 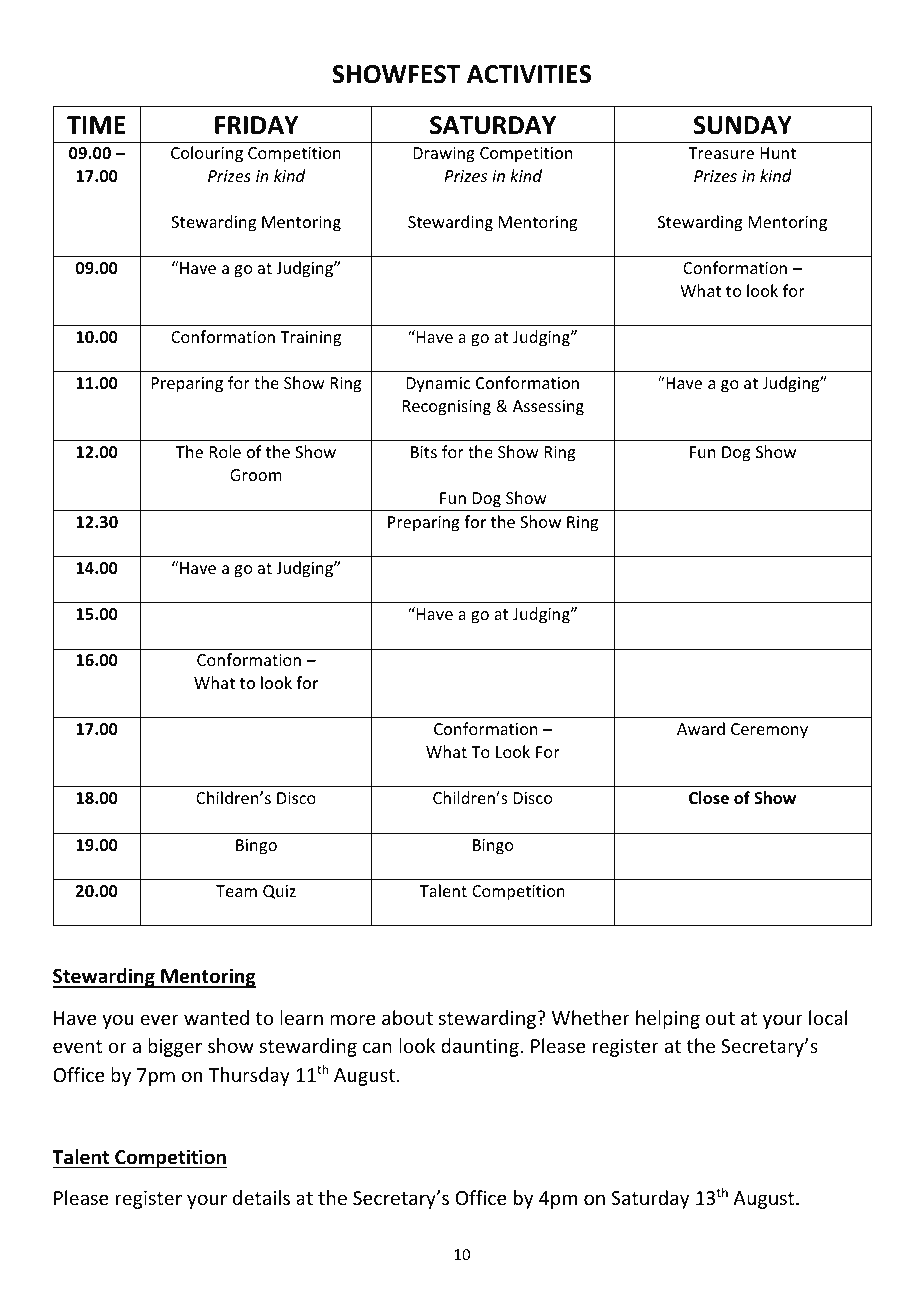 I want to click on Drawing, so click(x=444, y=155).
